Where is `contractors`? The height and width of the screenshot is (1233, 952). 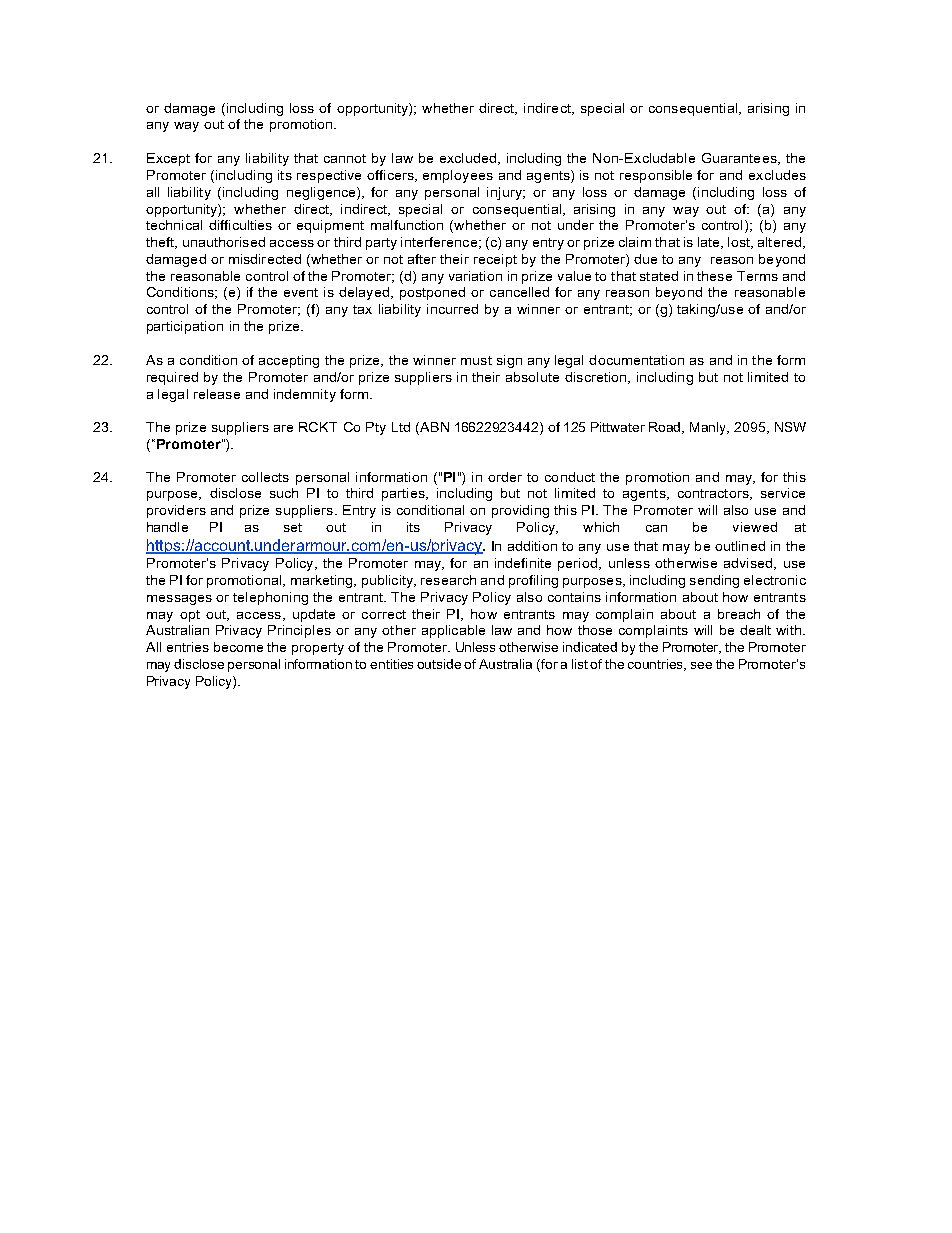 contractors is located at coordinates (714, 494).
